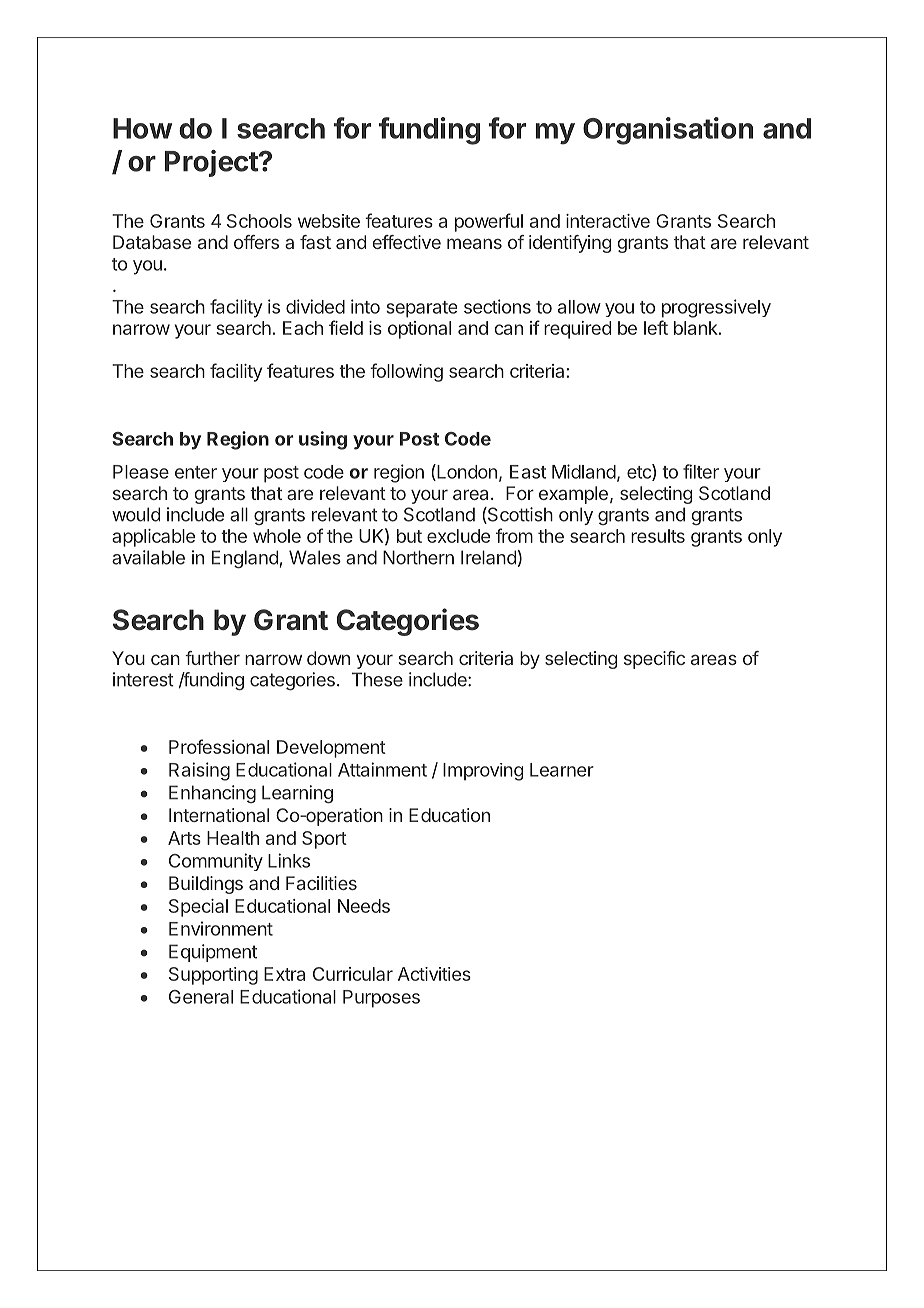  Describe the element at coordinates (245, 559) in the screenshot. I see `England` at that location.
